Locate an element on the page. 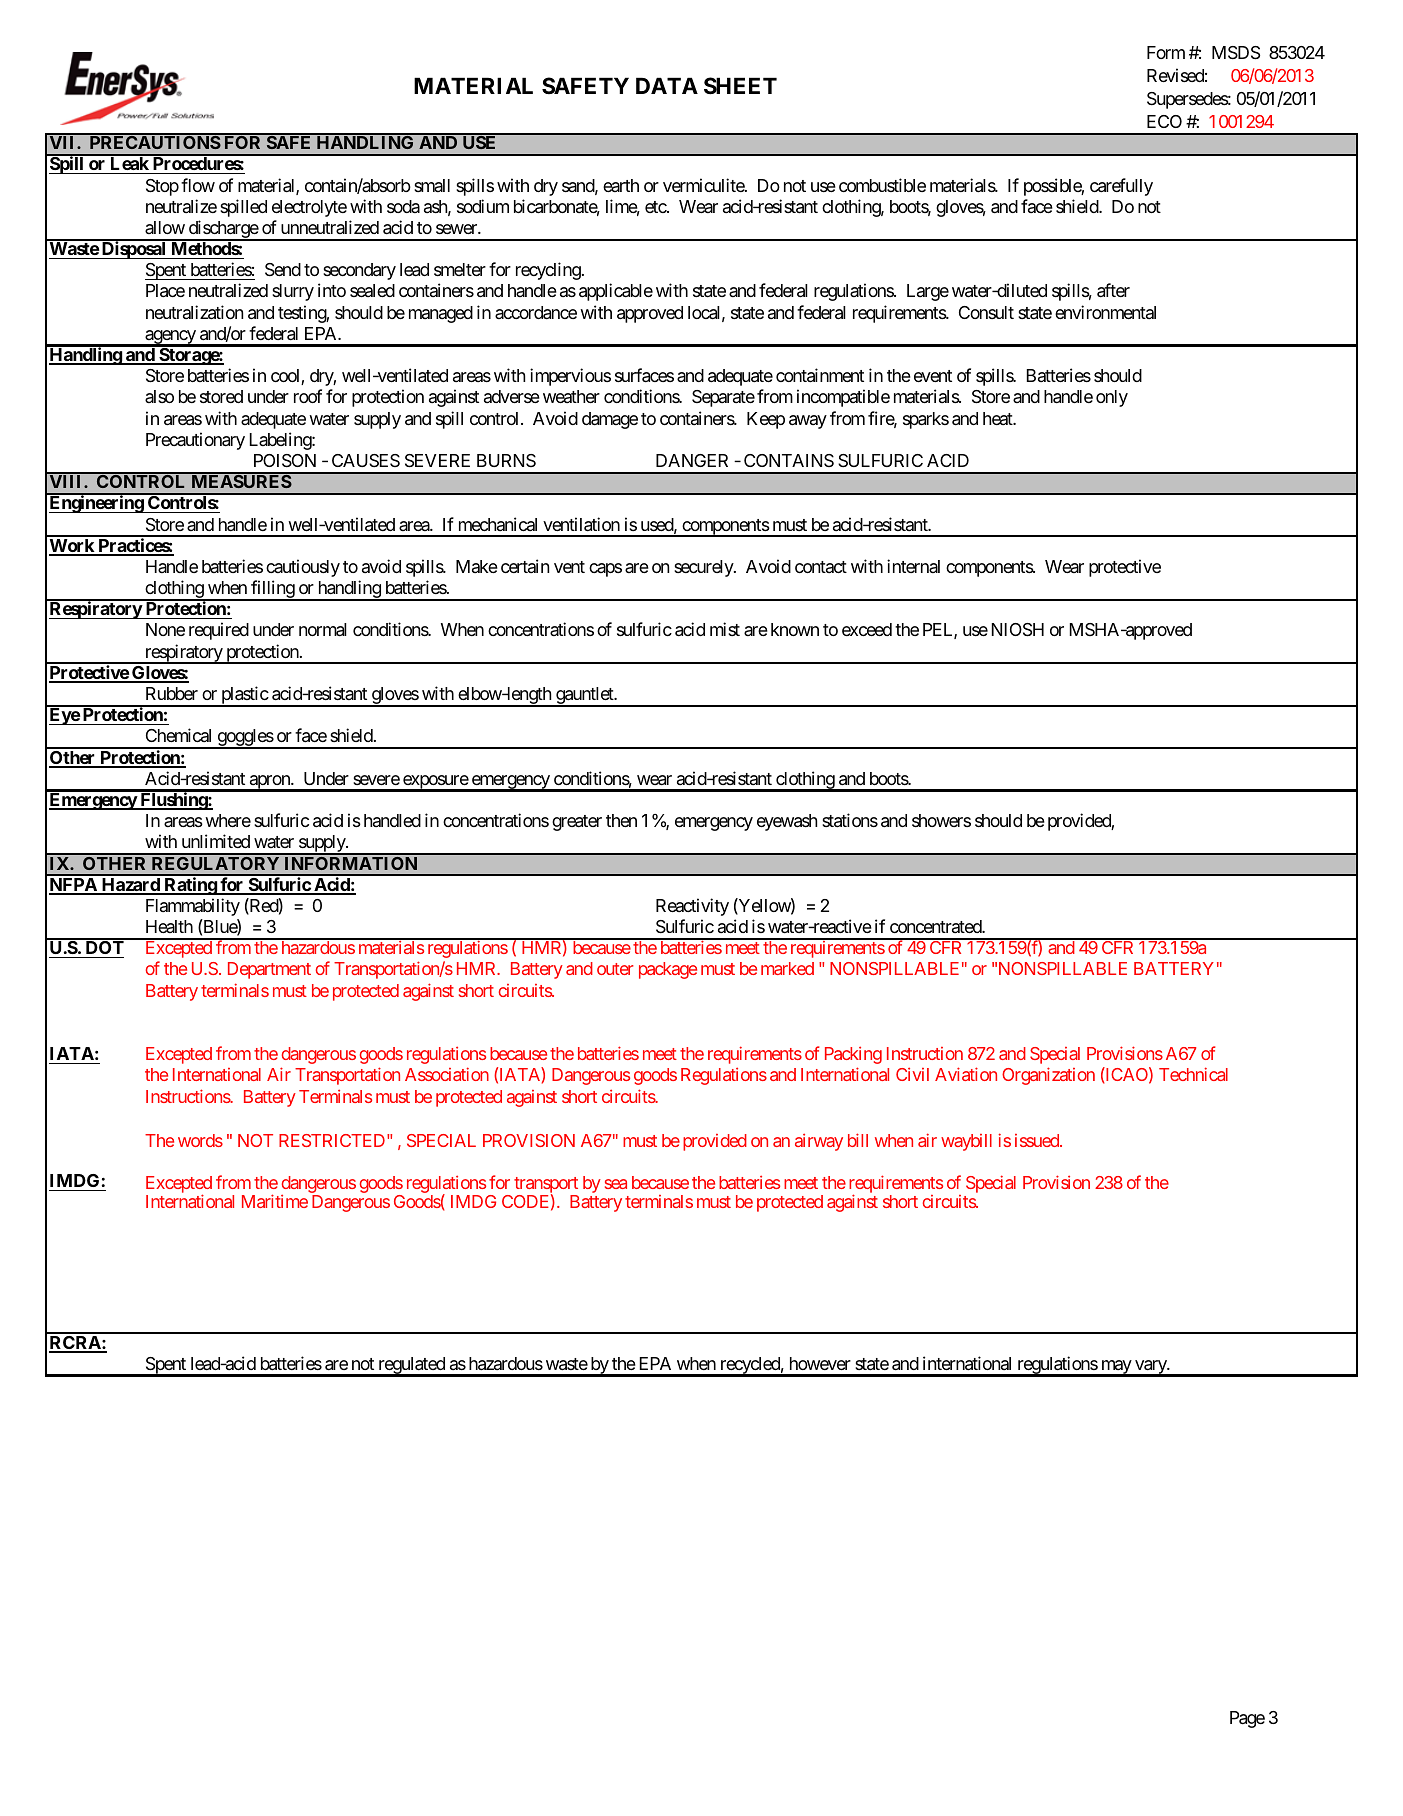 Image resolution: width=1403 pixels, height=1816 pixels. flow is located at coordinates (198, 185).
